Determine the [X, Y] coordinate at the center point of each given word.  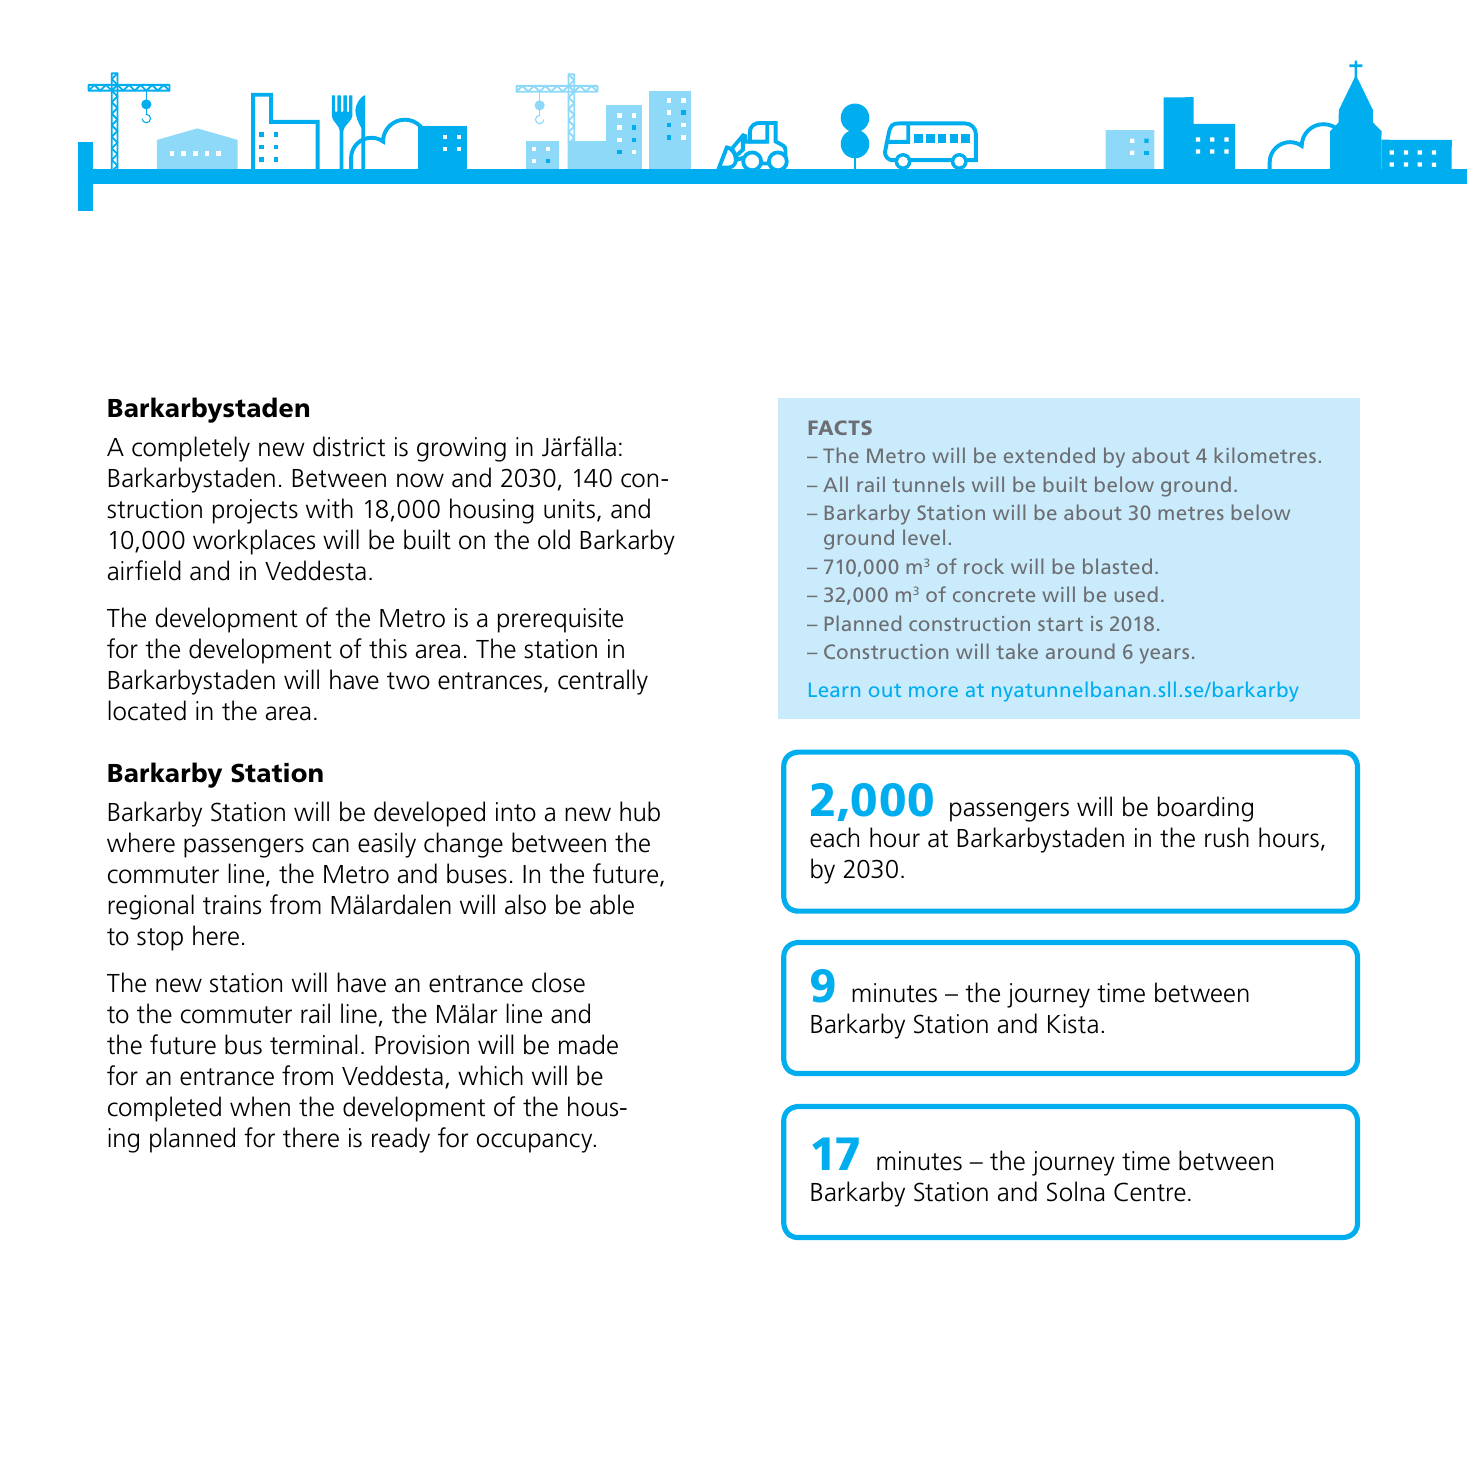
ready [401, 1140]
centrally [603, 682]
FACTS [840, 427]
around [1080, 651]
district [349, 446]
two [408, 681]
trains [232, 905]
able [612, 904]
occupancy [536, 1143]
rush [1227, 837]
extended [1049, 455]
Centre [1150, 1192]
